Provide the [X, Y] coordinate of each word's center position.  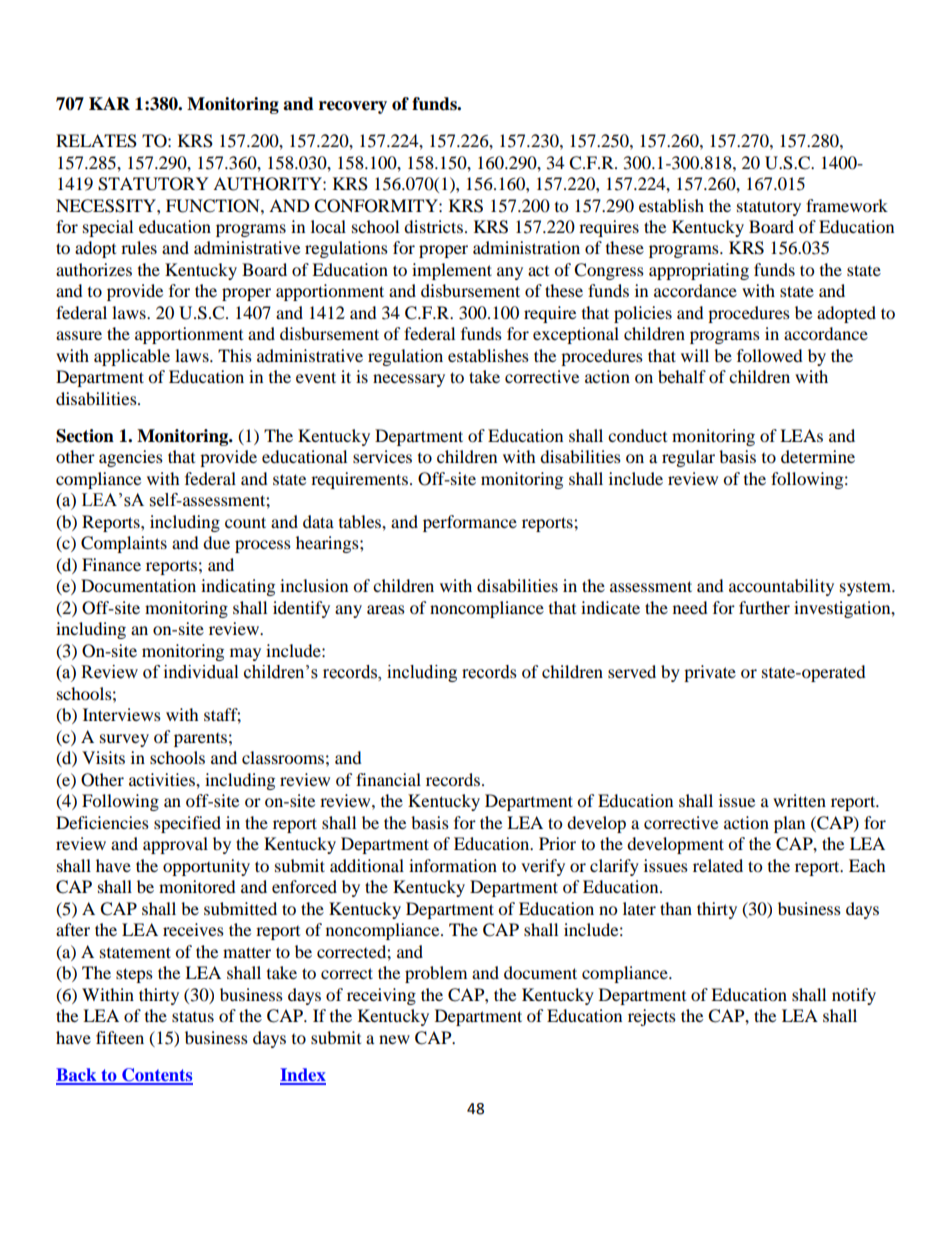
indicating [238, 587]
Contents [156, 1076]
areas [386, 609]
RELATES [96, 141]
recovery [353, 107]
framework [847, 205]
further [764, 607]
